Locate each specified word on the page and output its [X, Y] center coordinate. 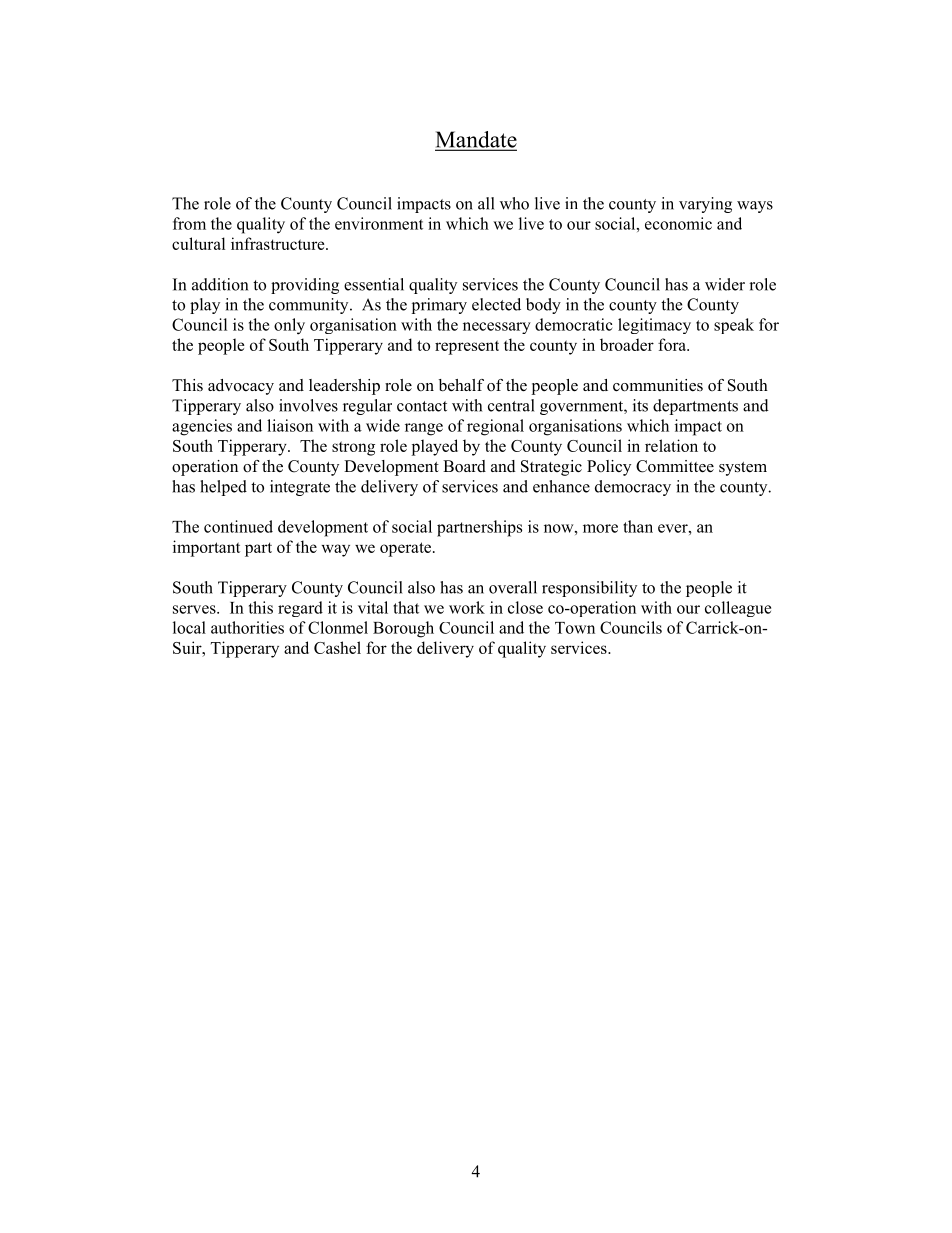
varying [705, 205]
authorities [247, 627]
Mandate [476, 140]
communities [658, 385]
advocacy [241, 387]
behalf [461, 385]
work [467, 607]
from [189, 223]
